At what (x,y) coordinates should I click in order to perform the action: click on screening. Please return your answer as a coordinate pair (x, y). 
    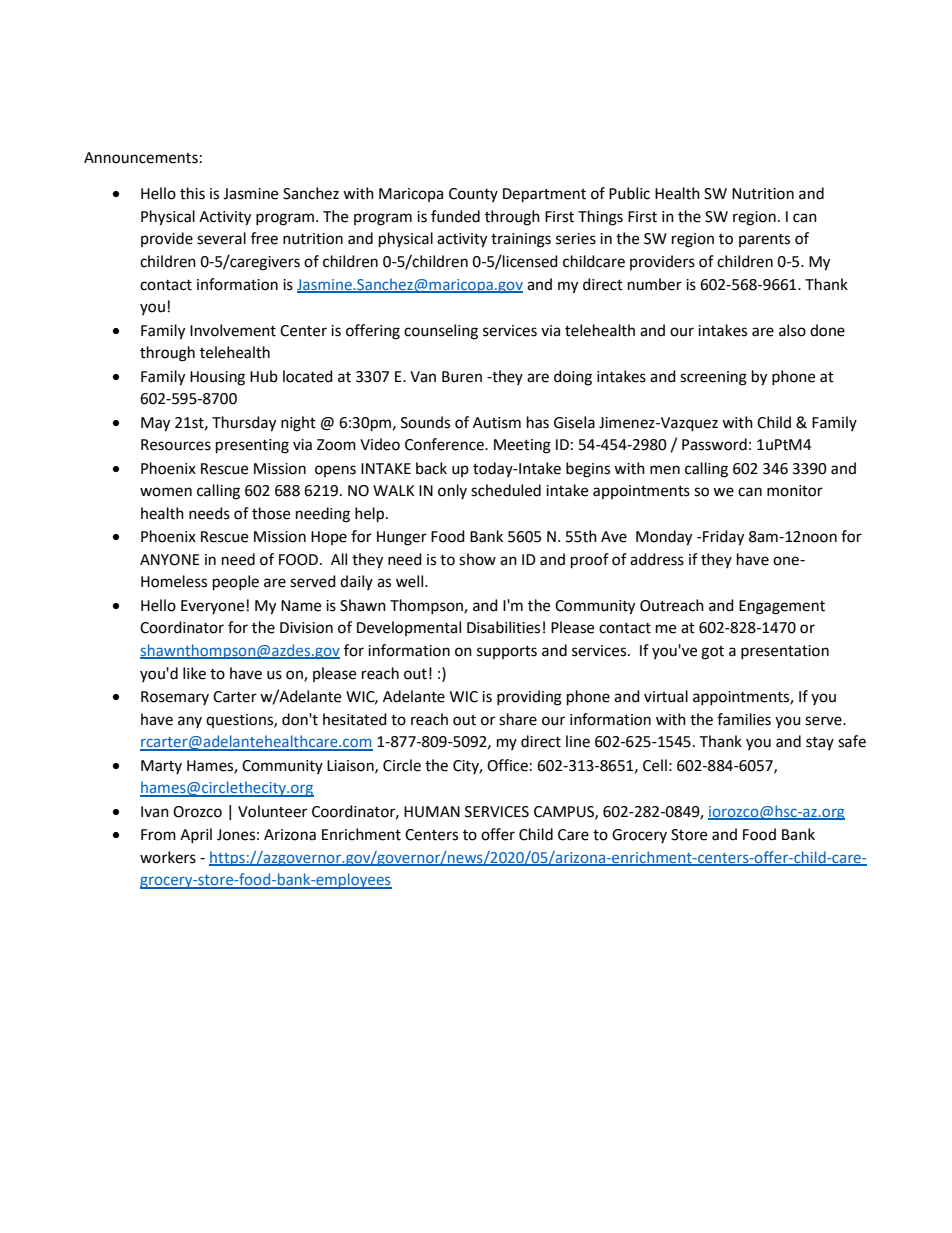
    Looking at the image, I should click on (713, 378).
